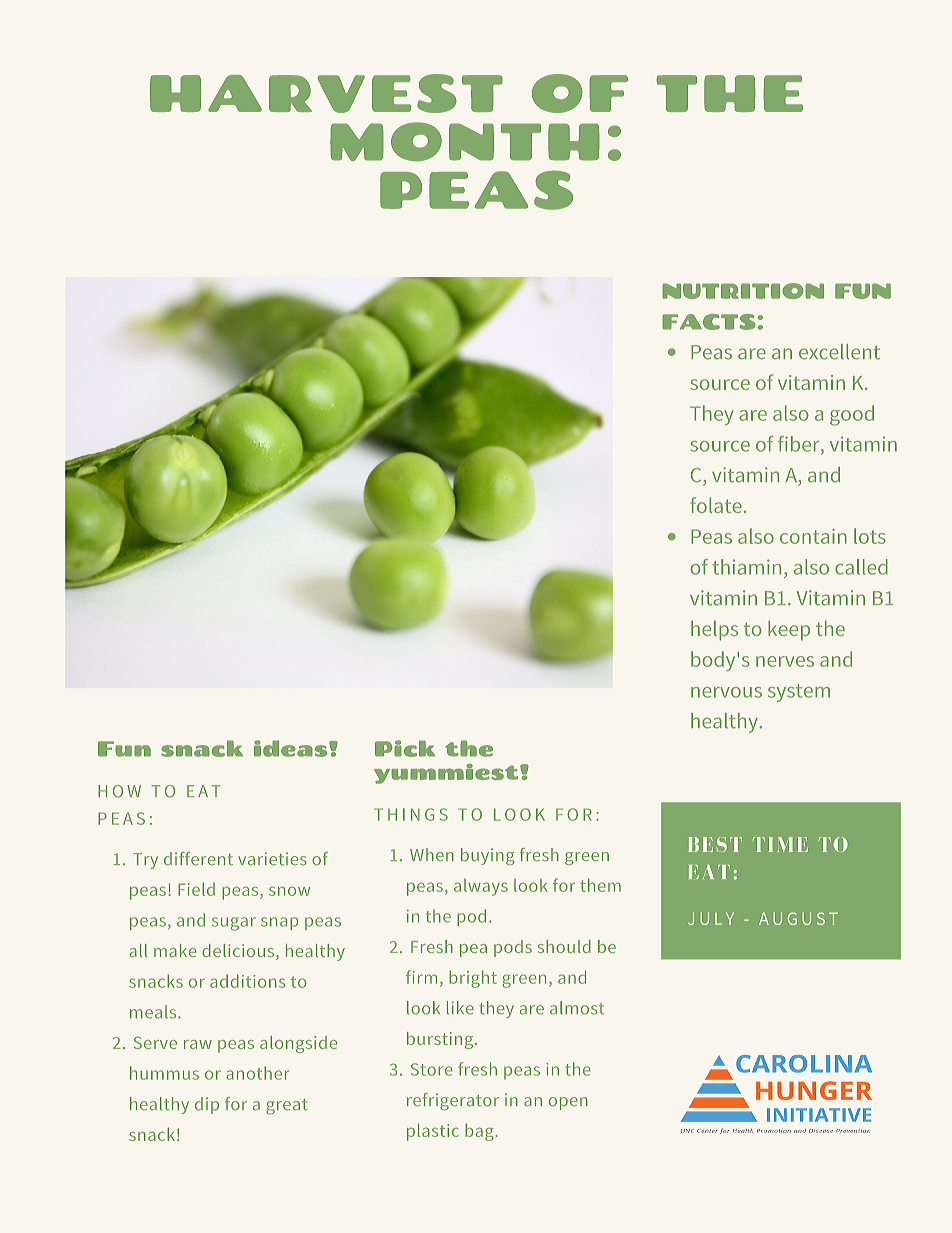 This document has height=1233, width=952. I want to click on Pick, so click(405, 748).
